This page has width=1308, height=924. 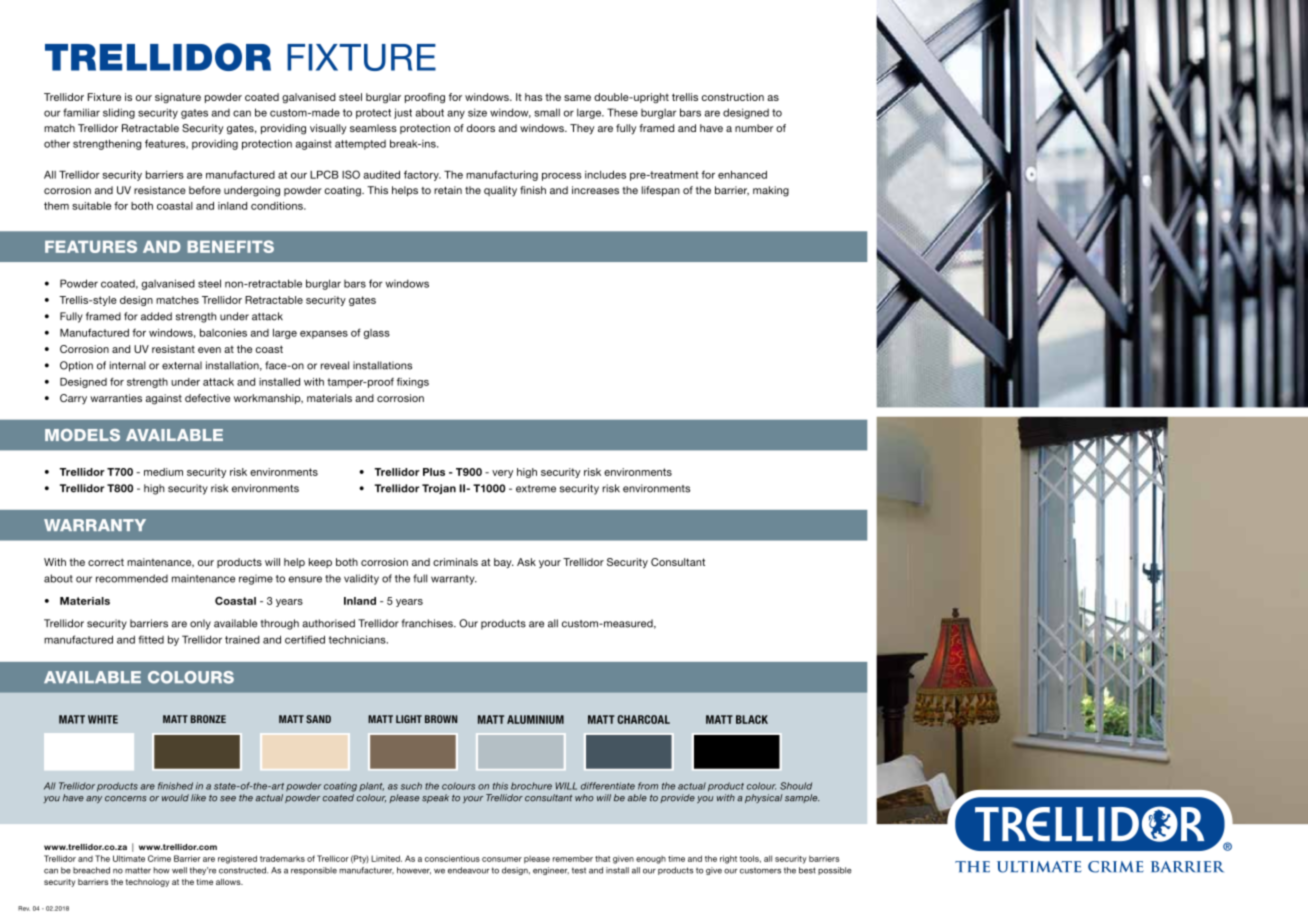 What do you see at coordinates (452, 858) in the page?
I see `conscientious` at bounding box center [452, 858].
